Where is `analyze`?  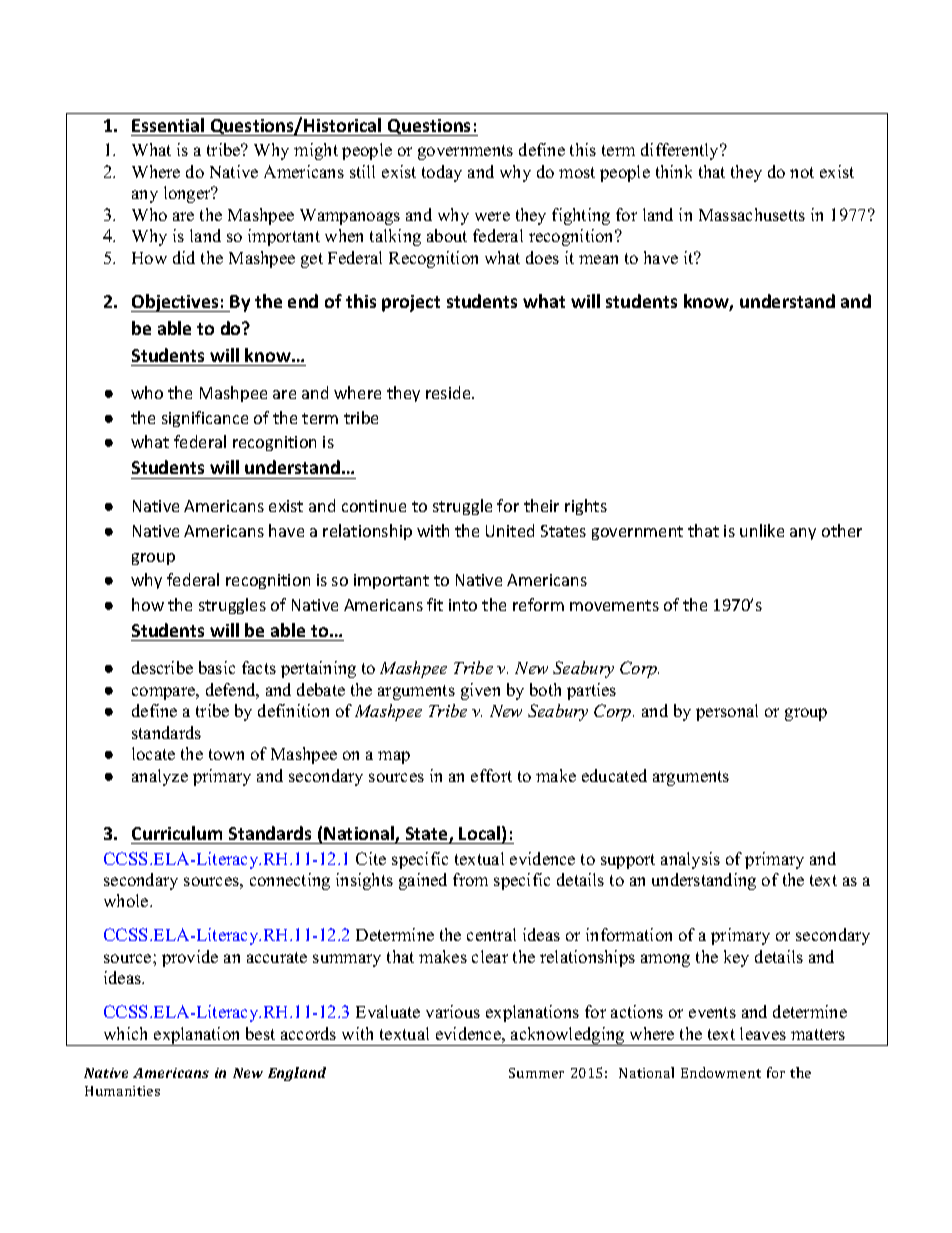 analyze is located at coordinates (160, 777).
